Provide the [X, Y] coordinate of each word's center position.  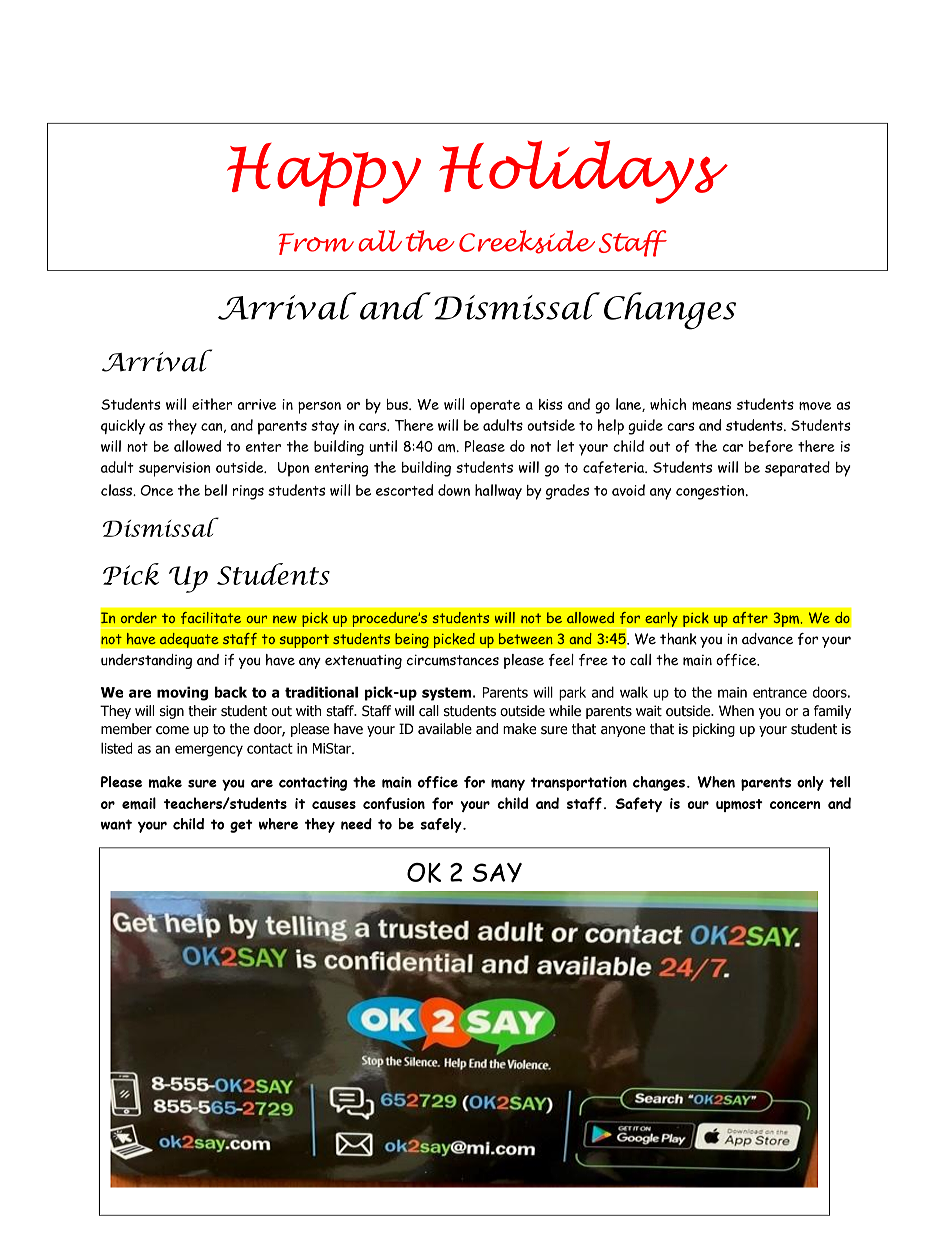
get [241, 826]
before [771, 446]
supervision [175, 469]
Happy [324, 175]
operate [495, 407]
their [202, 711]
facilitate [211, 617]
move [815, 406]
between [526, 638]
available [445, 729]
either [212, 404]
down [454, 490]
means [711, 405]
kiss [551, 404]
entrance [780, 692]
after [750, 618]
